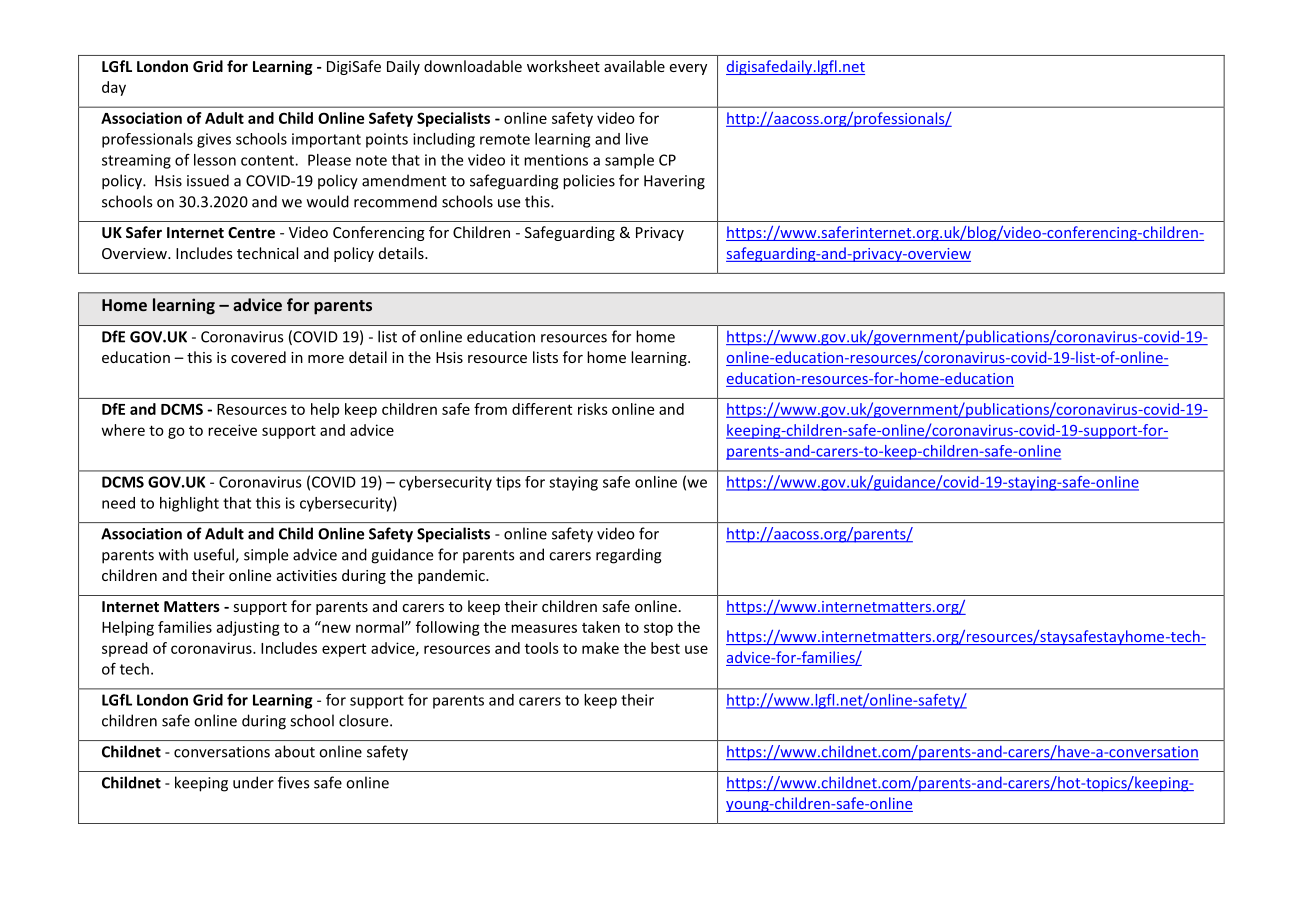 This document has width=1308, height=924. What do you see at coordinates (258, 357) in the document?
I see `covered` at bounding box center [258, 357].
